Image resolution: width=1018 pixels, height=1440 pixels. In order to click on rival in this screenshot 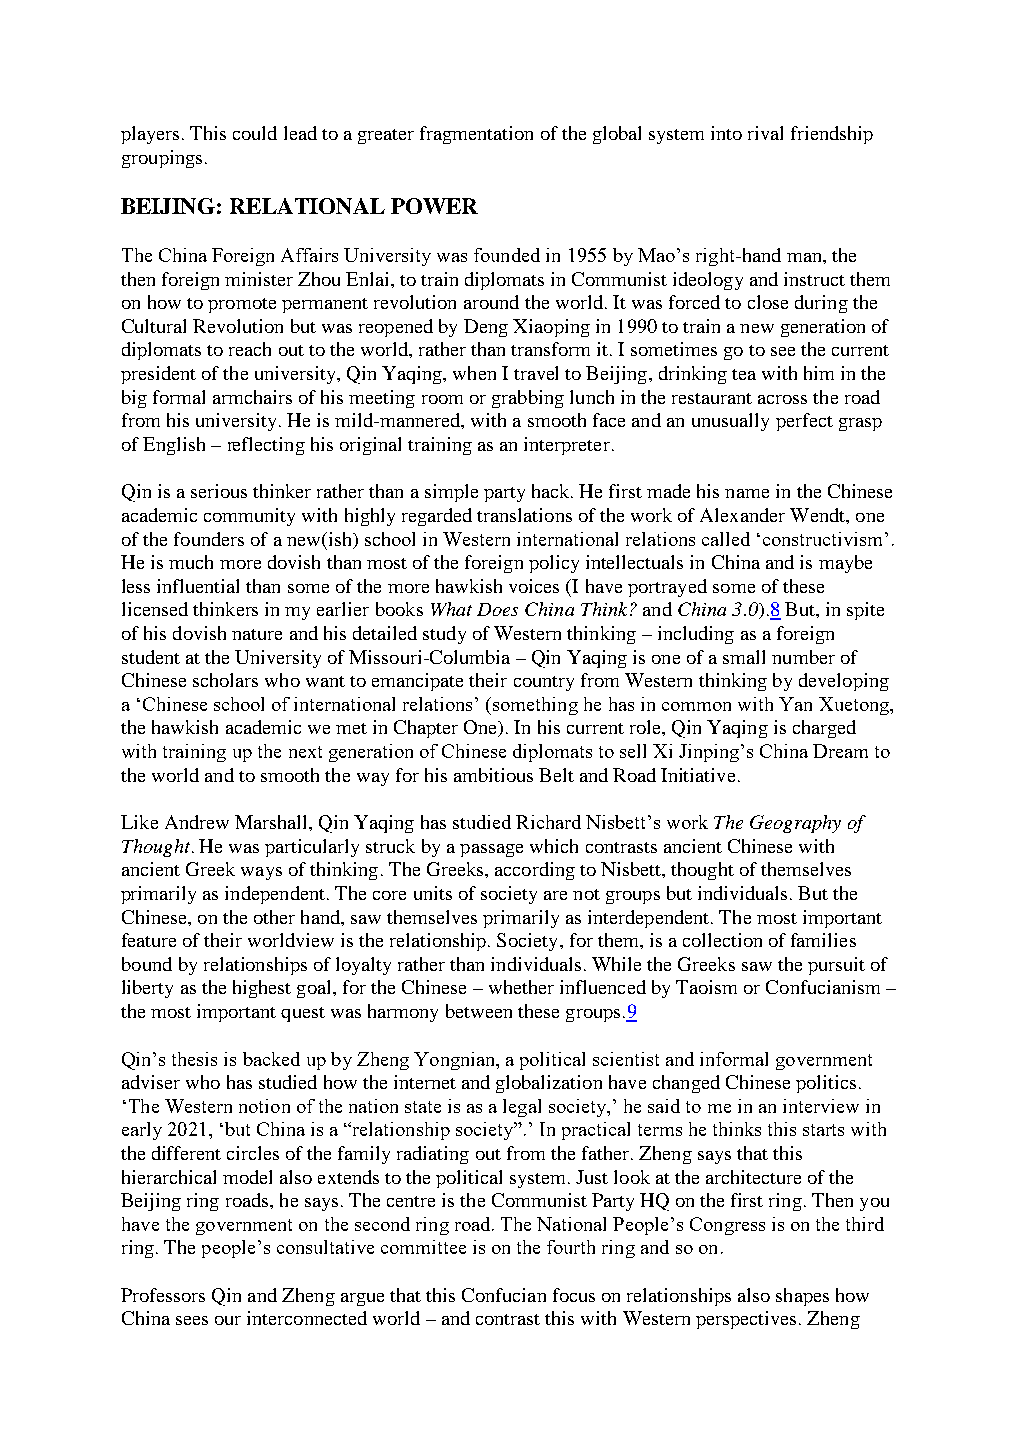, I will do `click(765, 133)`.
